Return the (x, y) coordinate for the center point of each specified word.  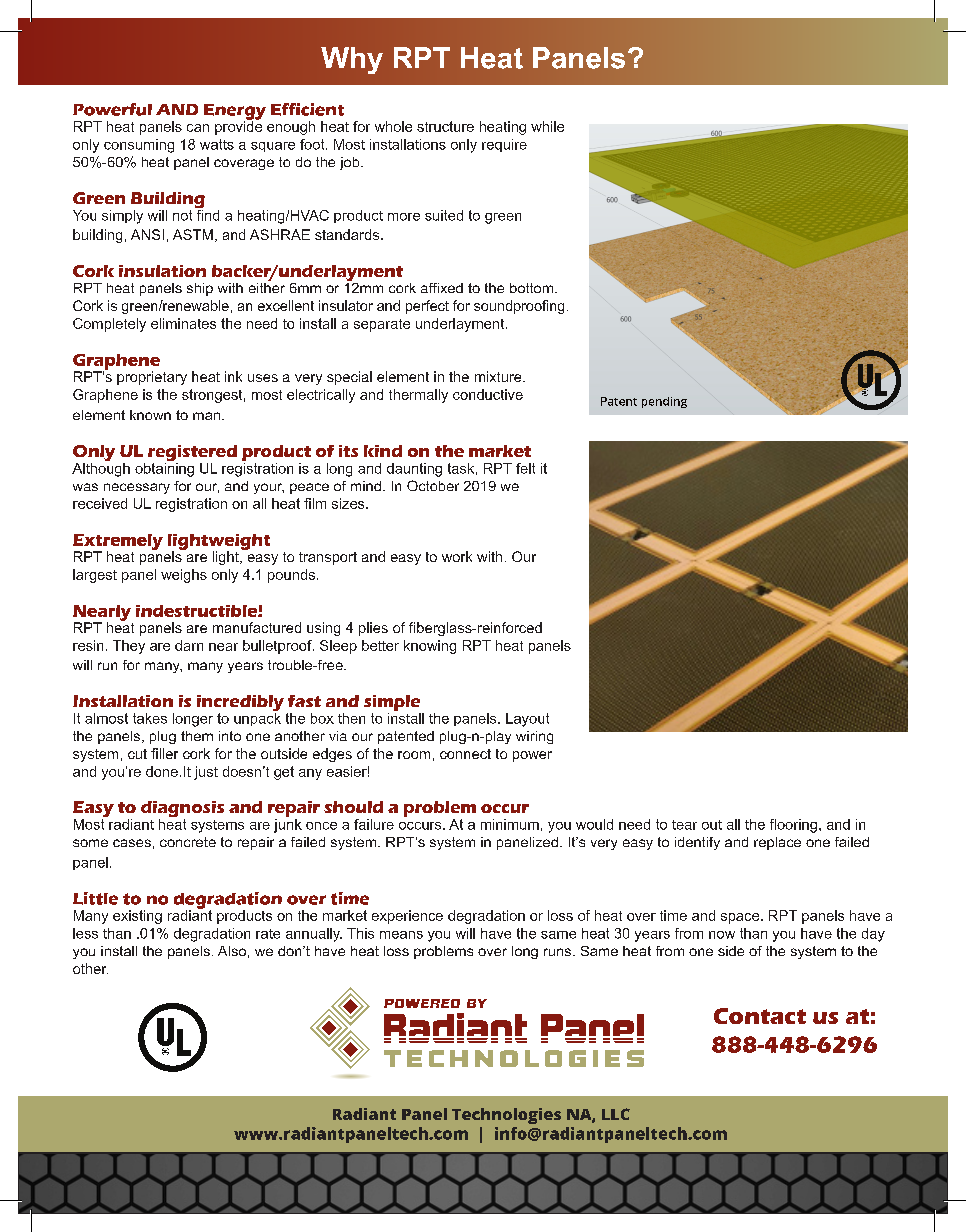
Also (232, 951)
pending (664, 402)
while (547, 126)
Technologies (506, 1116)
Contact (760, 1016)
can (198, 128)
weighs (184, 576)
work (457, 556)
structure (445, 126)
